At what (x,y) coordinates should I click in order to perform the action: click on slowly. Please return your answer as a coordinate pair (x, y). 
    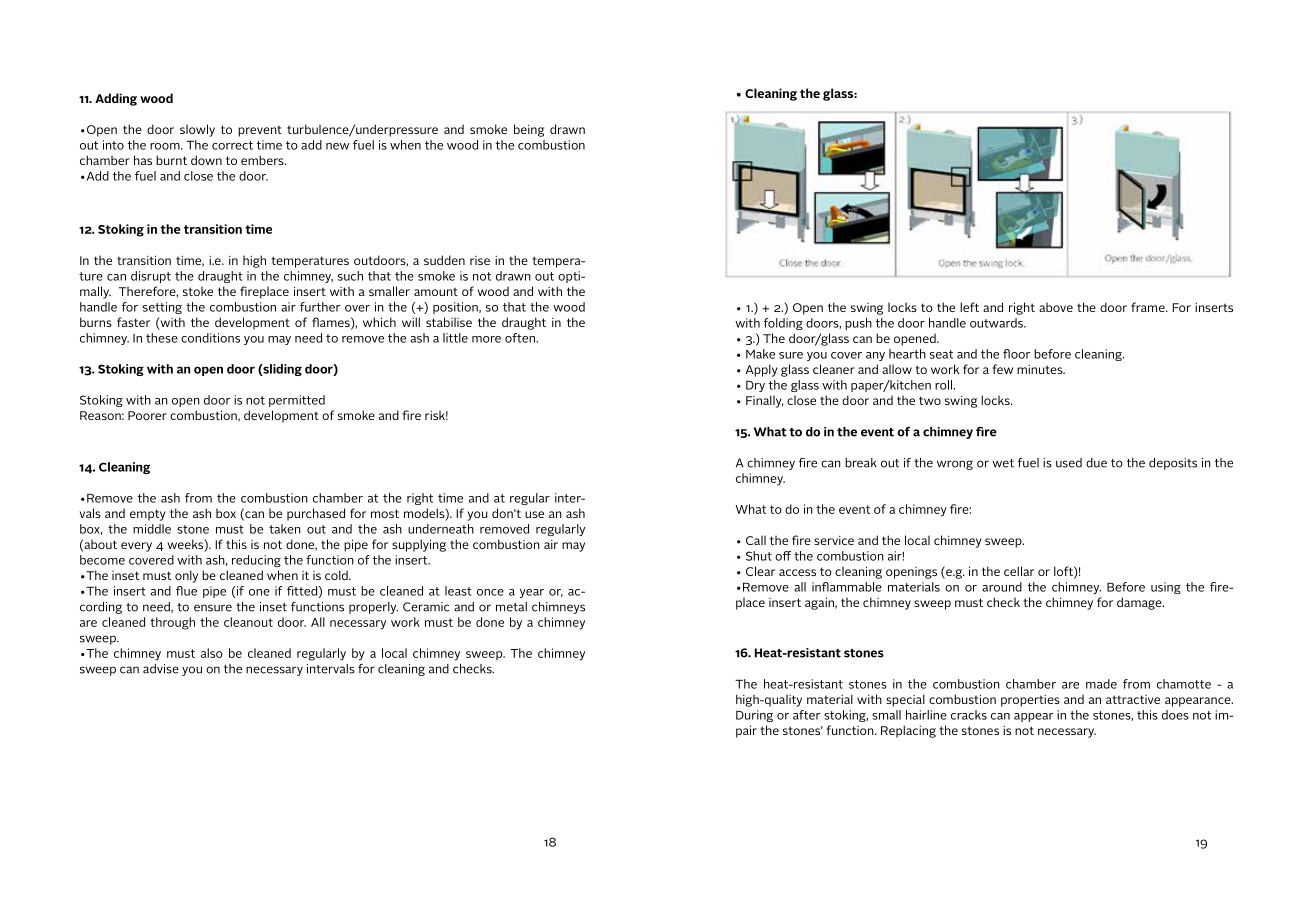
    Looking at the image, I should click on (197, 130).
